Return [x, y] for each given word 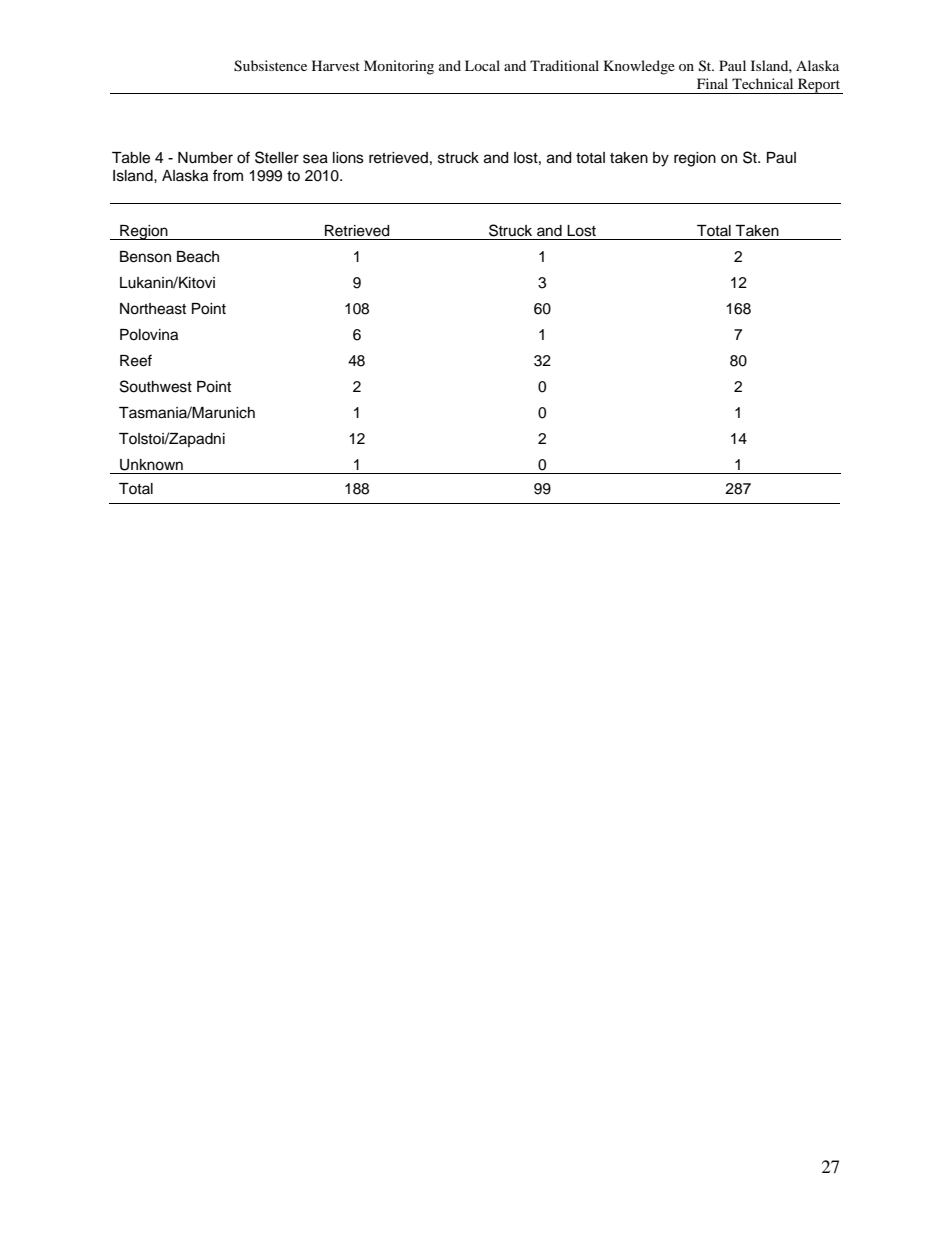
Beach [198, 257]
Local [482, 65]
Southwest [156, 386]
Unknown [151, 465]
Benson [145, 257]
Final [712, 83]
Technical [762, 83]
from [228, 175]
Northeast [153, 309]
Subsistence [270, 66]
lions [348, 158]
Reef [136, 360]
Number [205, 158]
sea [315, 159]
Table [131, 158]
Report [819, 86]
